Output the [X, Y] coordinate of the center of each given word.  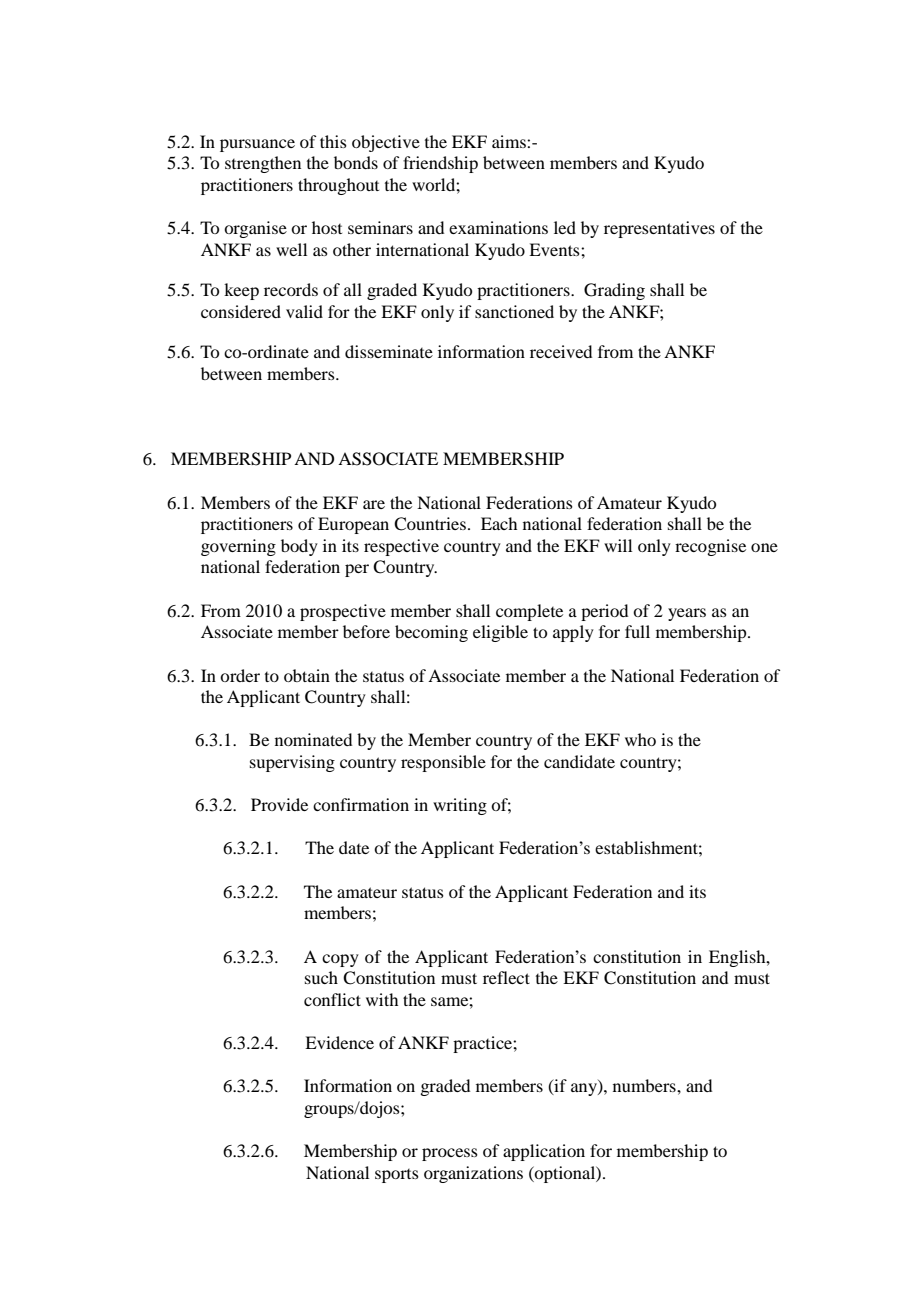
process [450, 1154]
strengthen [263, 164]
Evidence [339, 1042]
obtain [307, 675]
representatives [659, 229]
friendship [440, 164]
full [637, 631]
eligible [500, 633]
